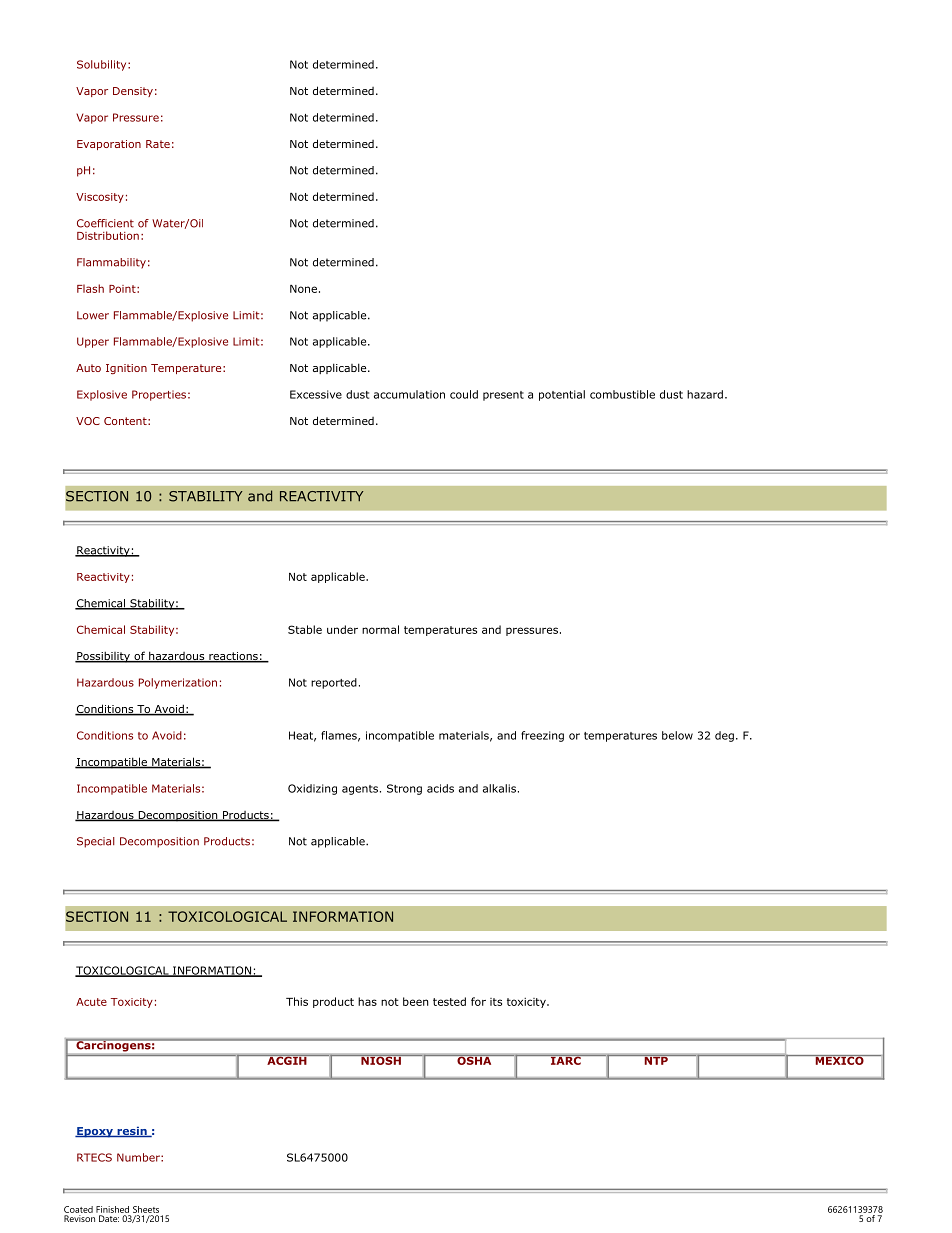  I want to click on combustible, so click(622, 394).
